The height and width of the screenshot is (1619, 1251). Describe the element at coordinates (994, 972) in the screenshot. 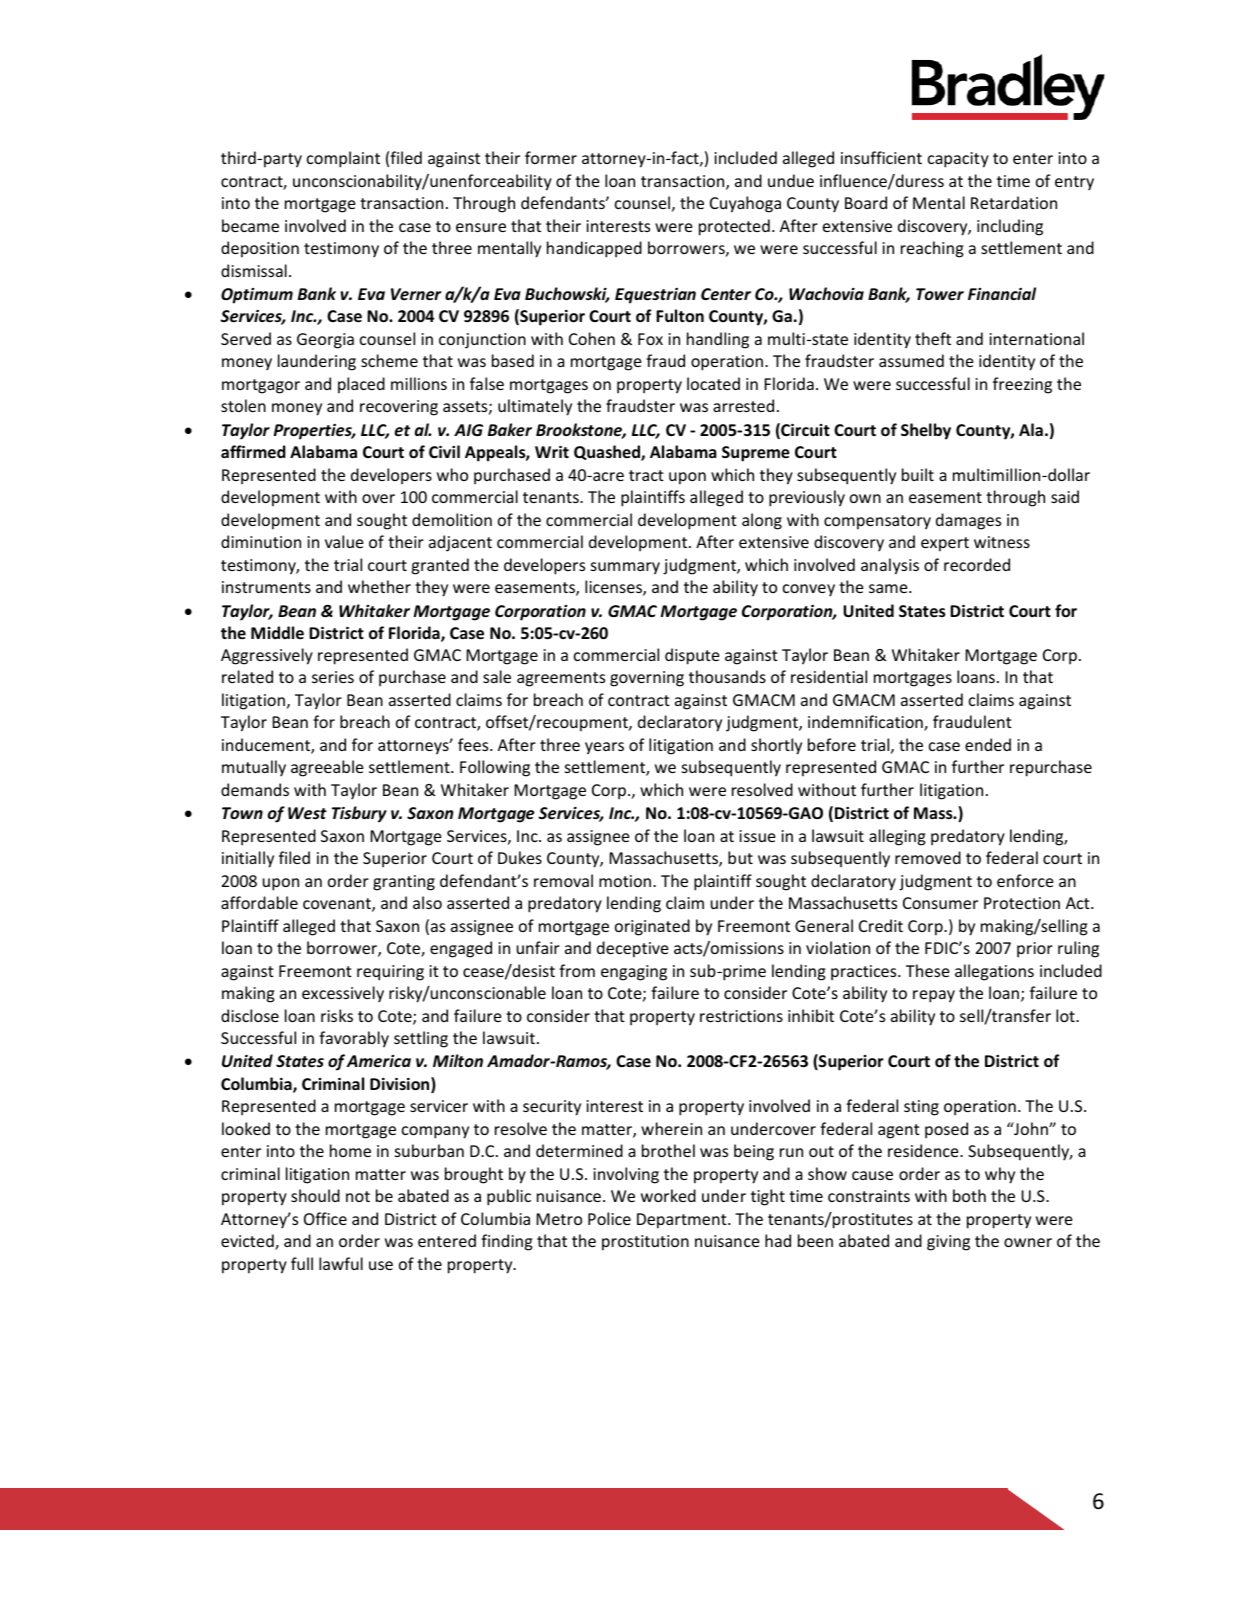

I see `allegations` at that location.
